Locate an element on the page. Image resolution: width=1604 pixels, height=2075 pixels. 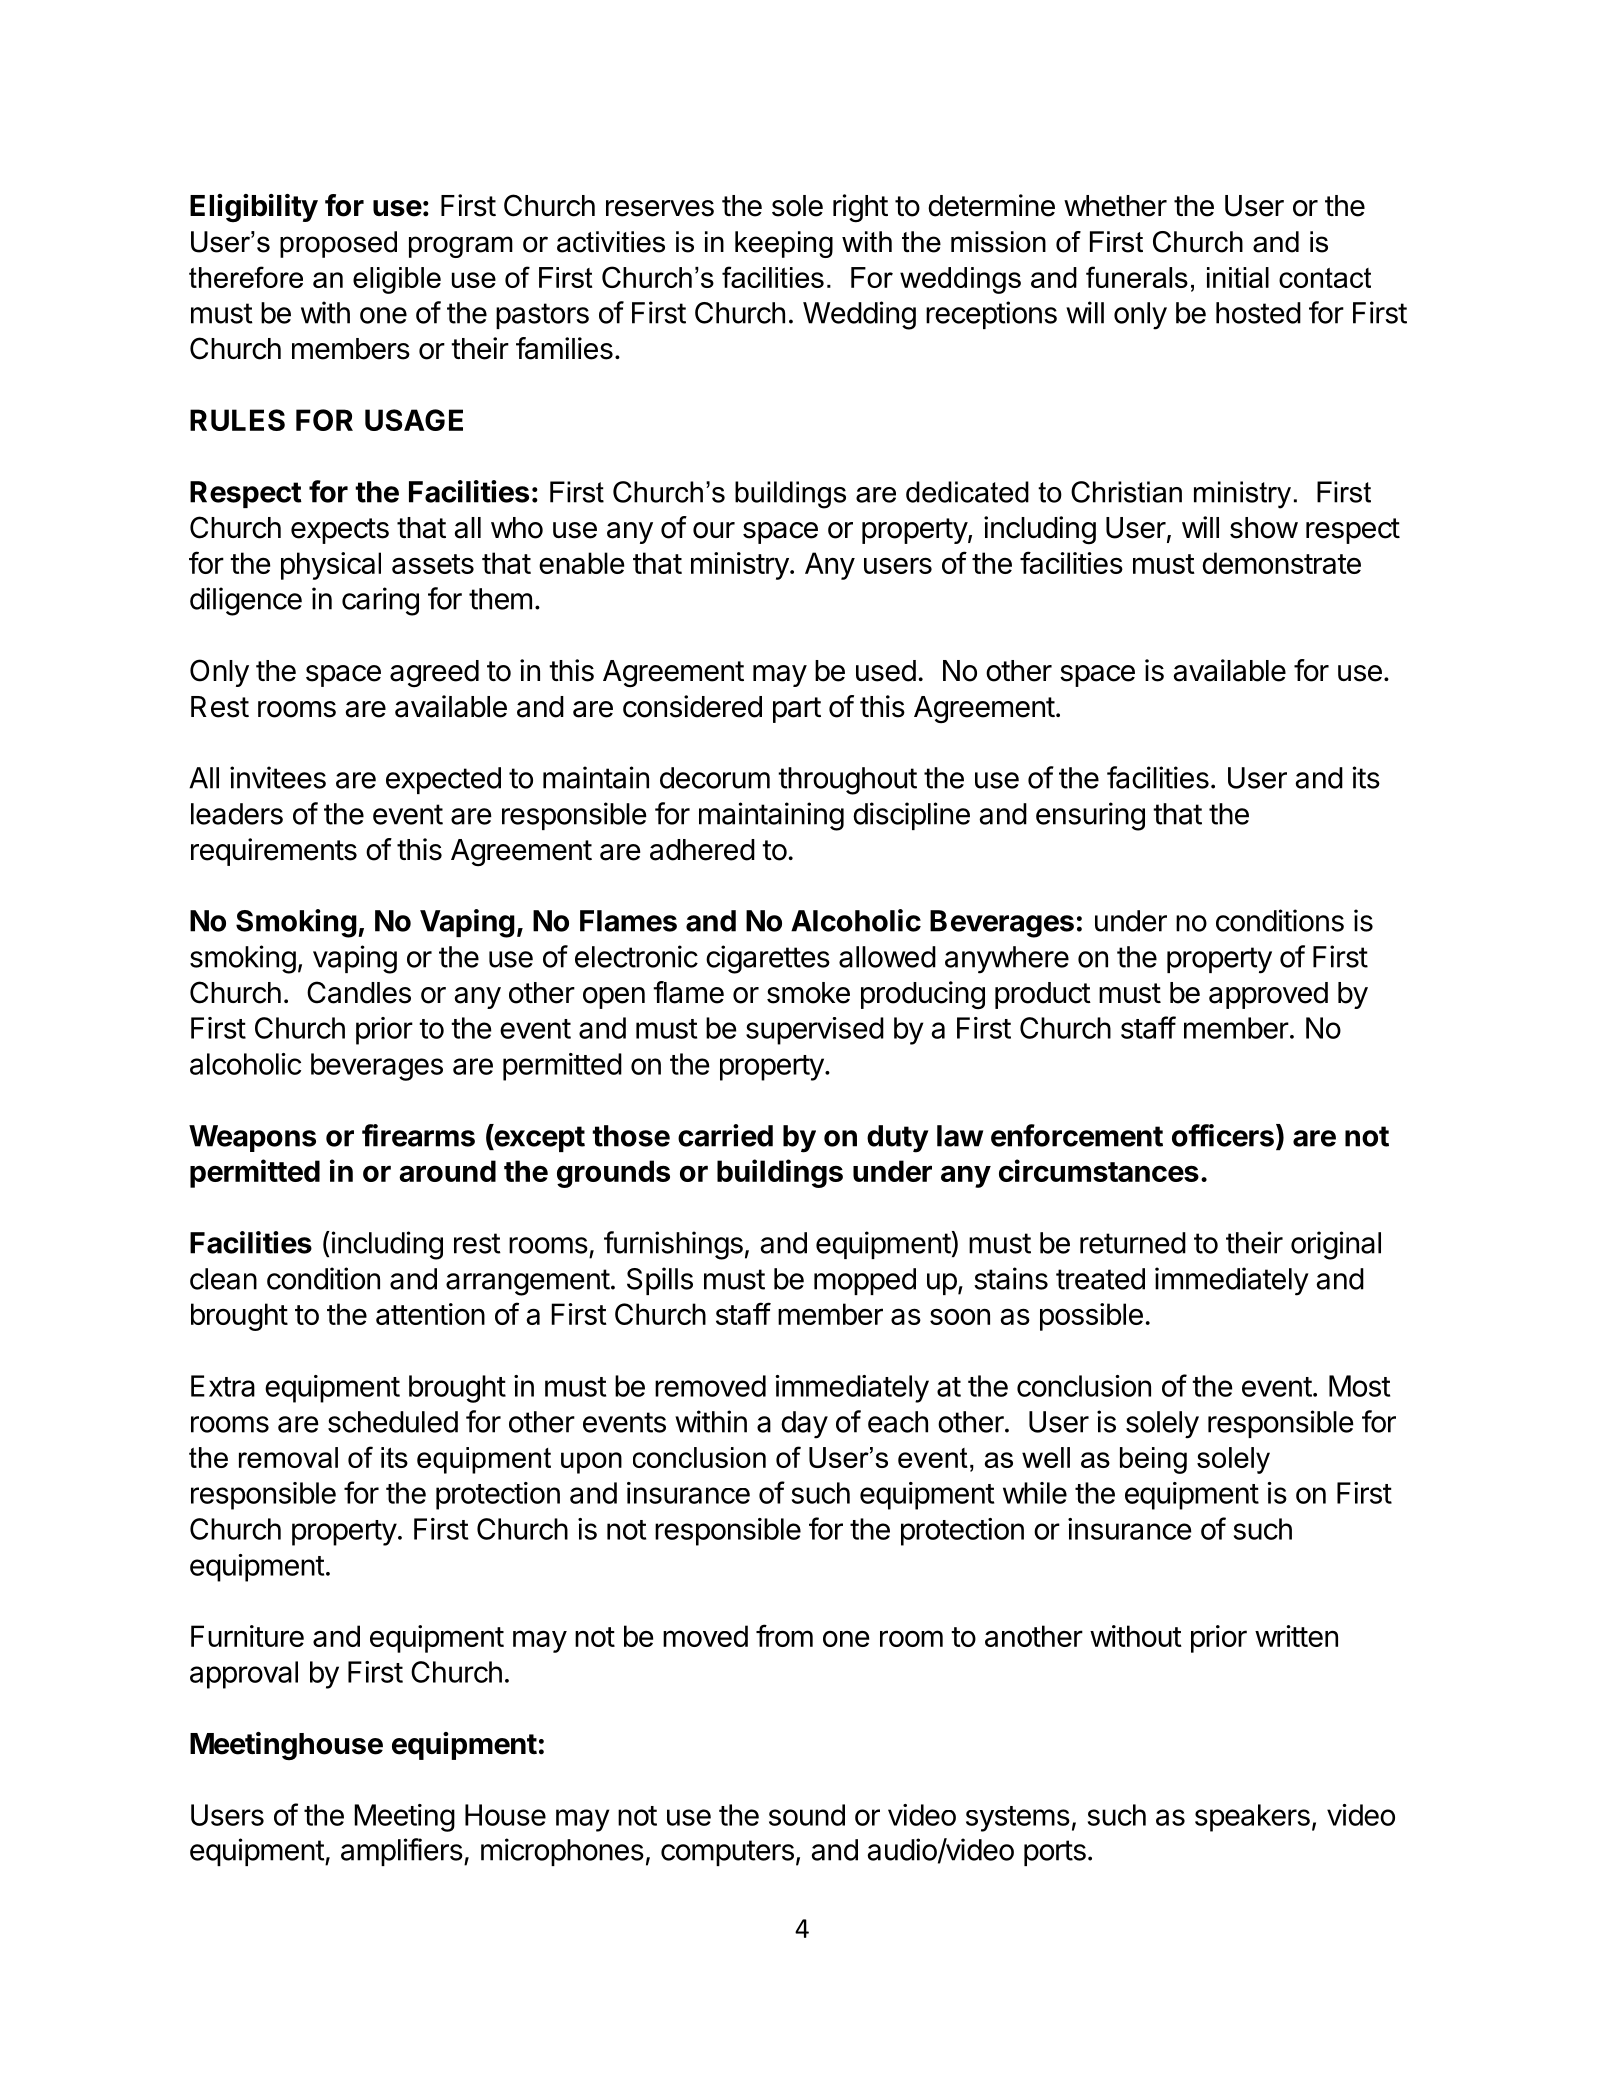
mopped is located at coordinates (865, 1281).
